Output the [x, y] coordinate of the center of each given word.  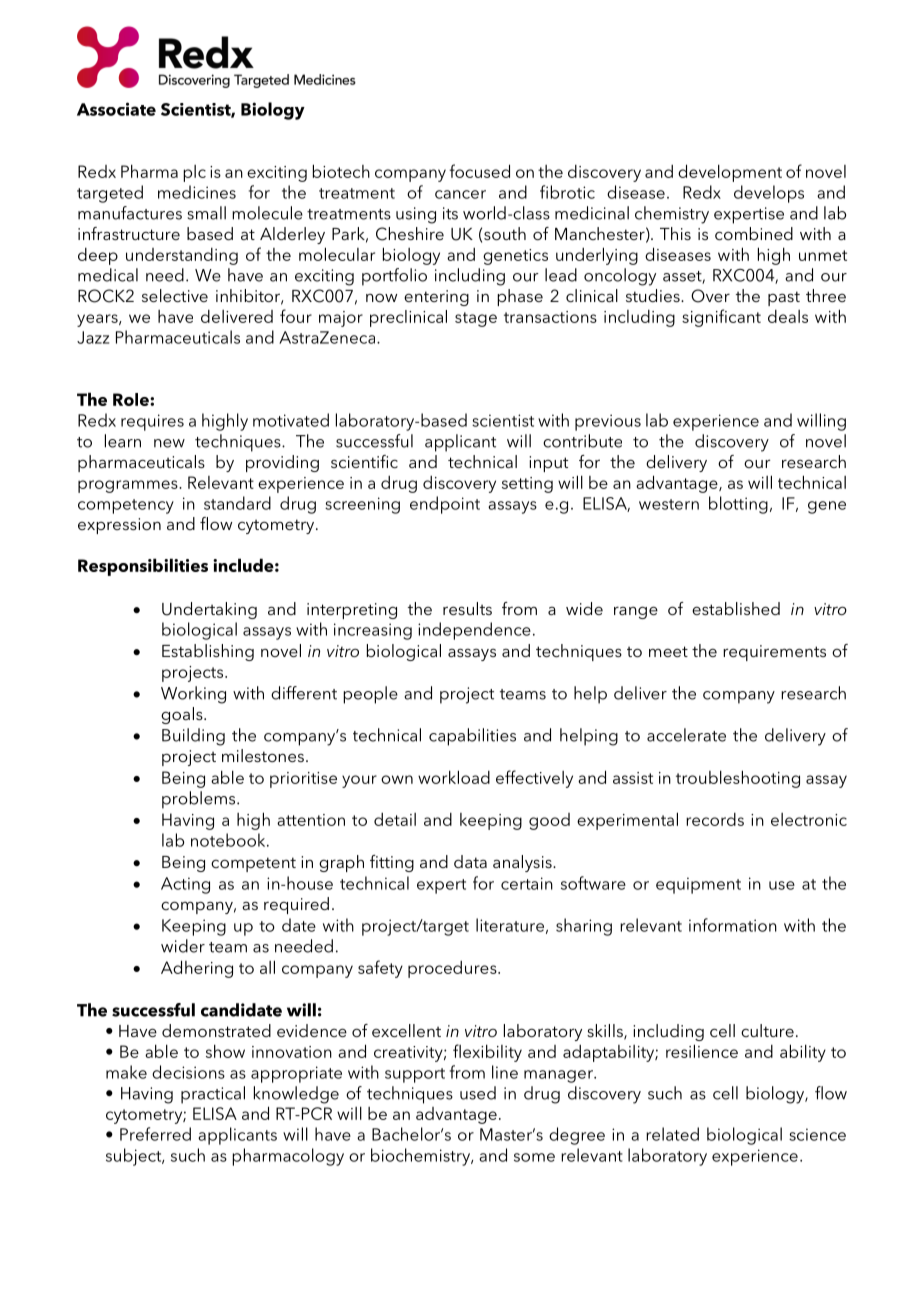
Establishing [208, 652]
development [730, 173]
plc [194, 173]
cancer [460, 194]
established [736, 608]
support [415, 1075]
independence [474, 631]
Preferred [155, 1134]
